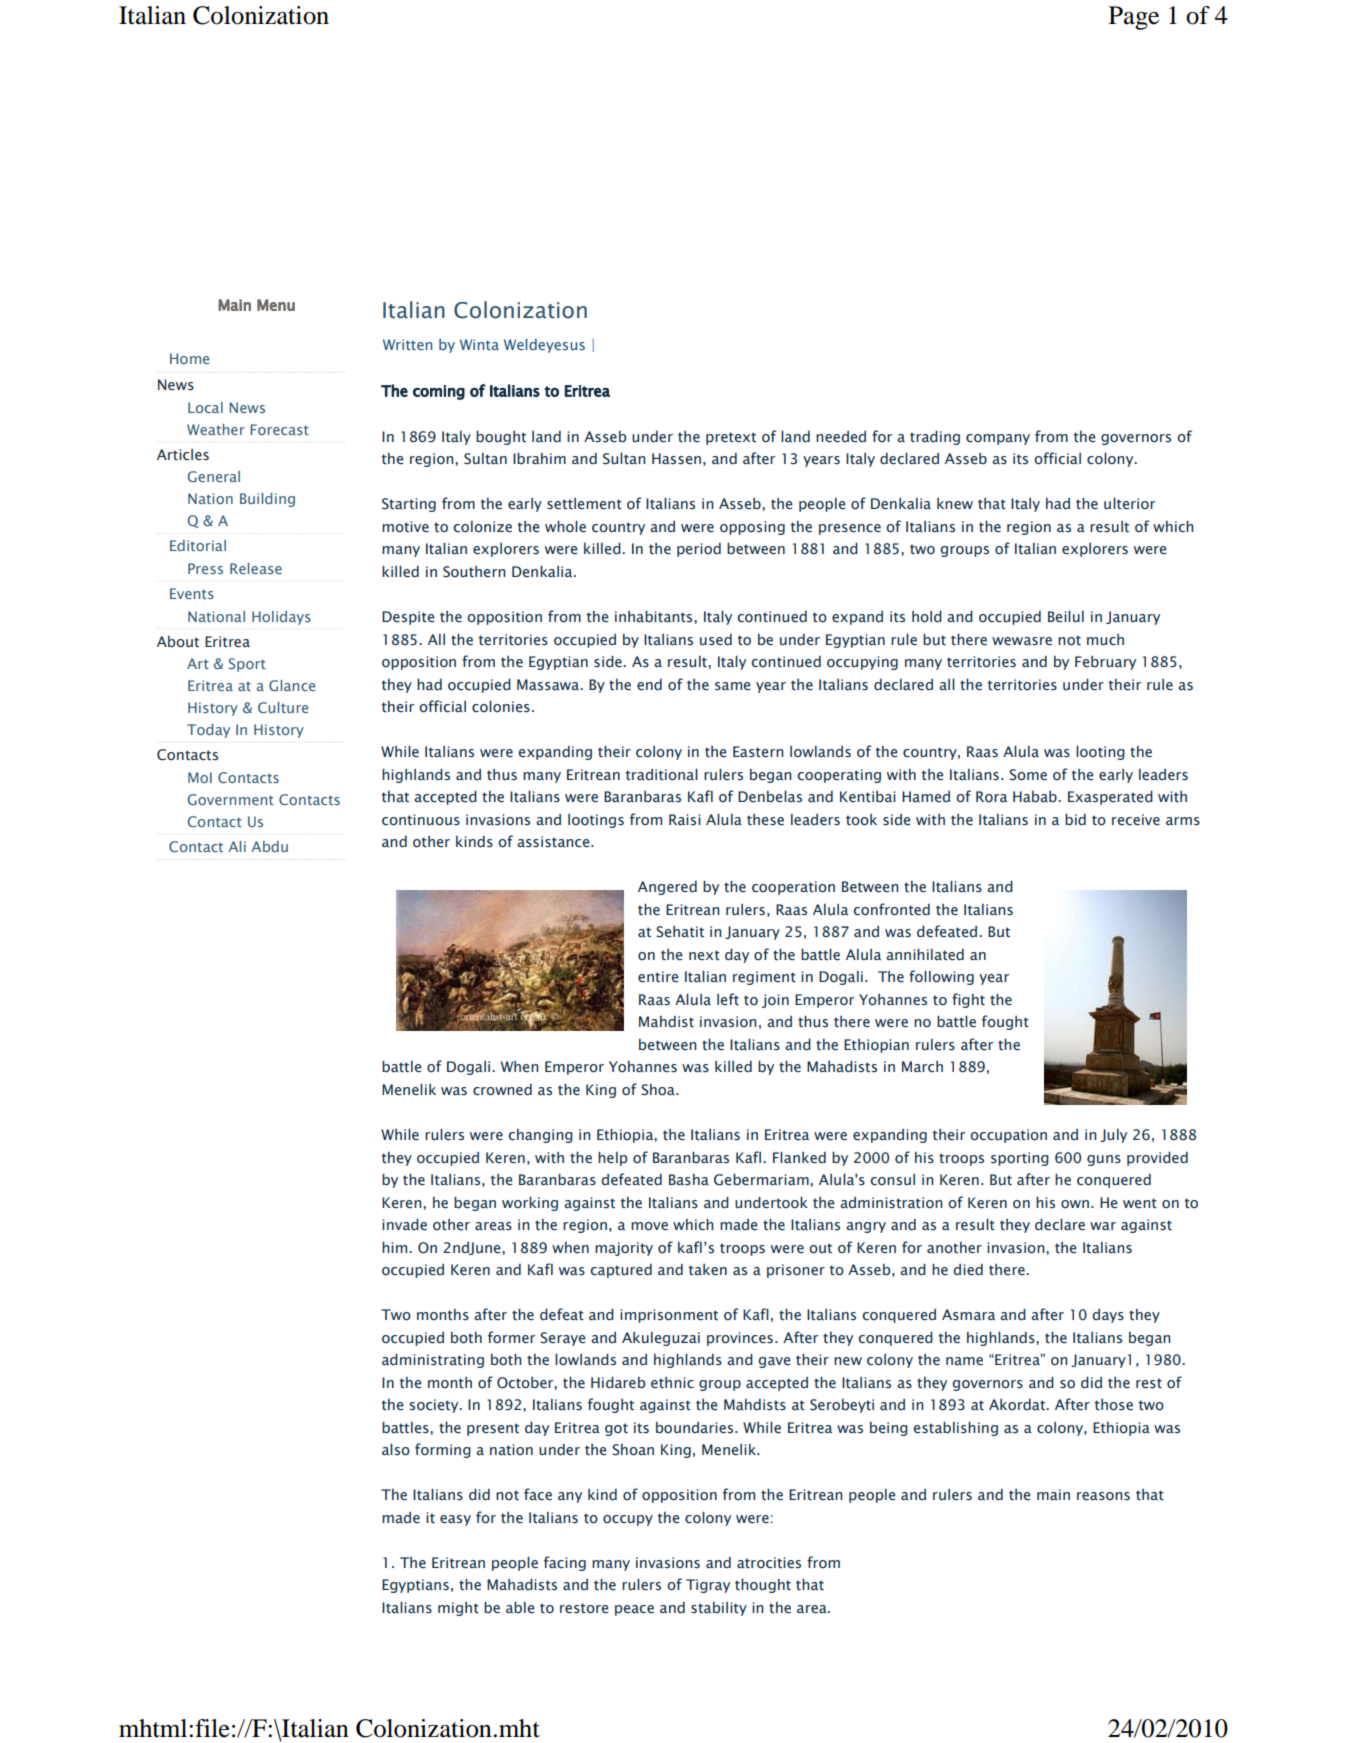  I want to click on reasons, so click(1103, 1496).
